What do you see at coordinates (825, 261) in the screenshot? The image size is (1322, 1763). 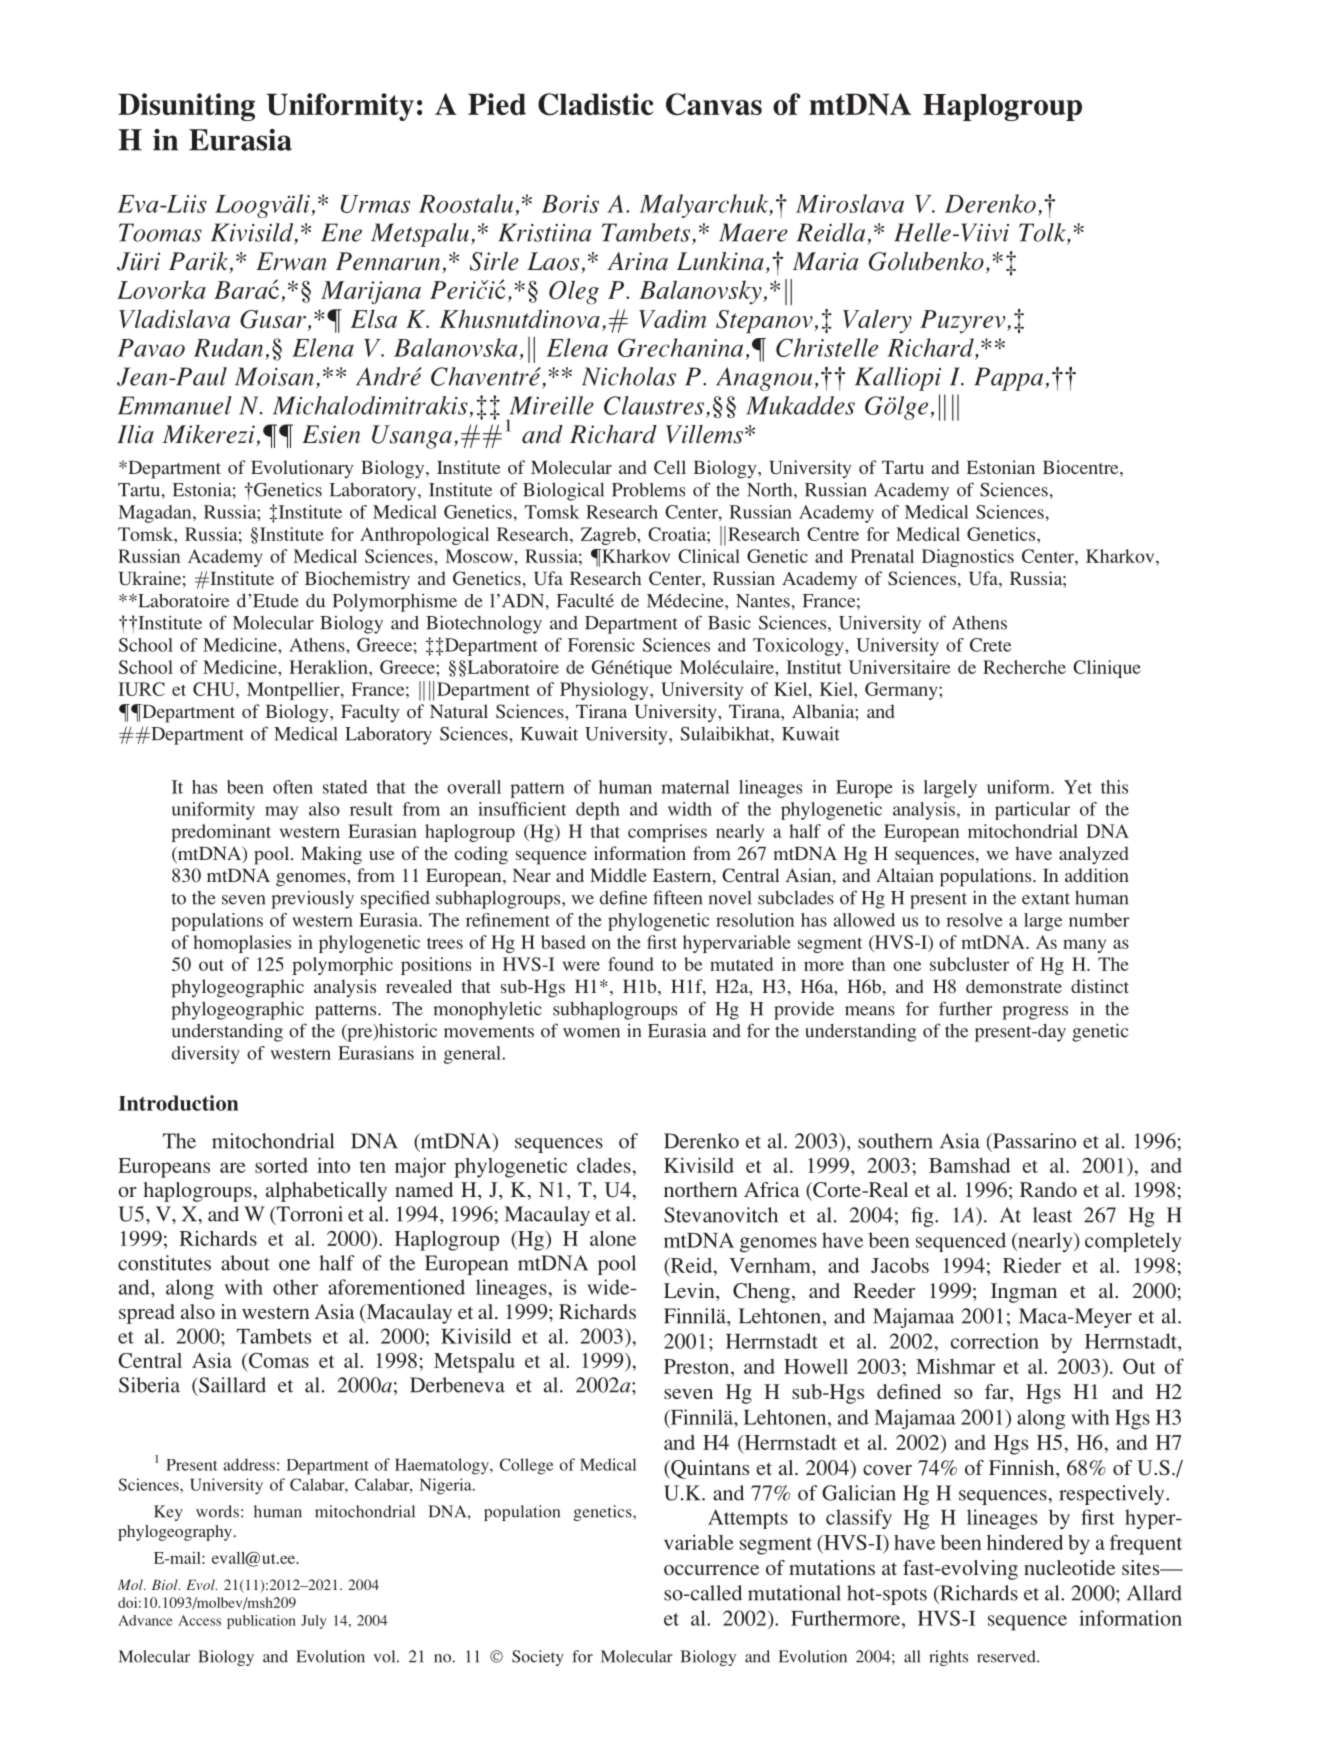 I see `Maria` at bounding box center [825, 261].
